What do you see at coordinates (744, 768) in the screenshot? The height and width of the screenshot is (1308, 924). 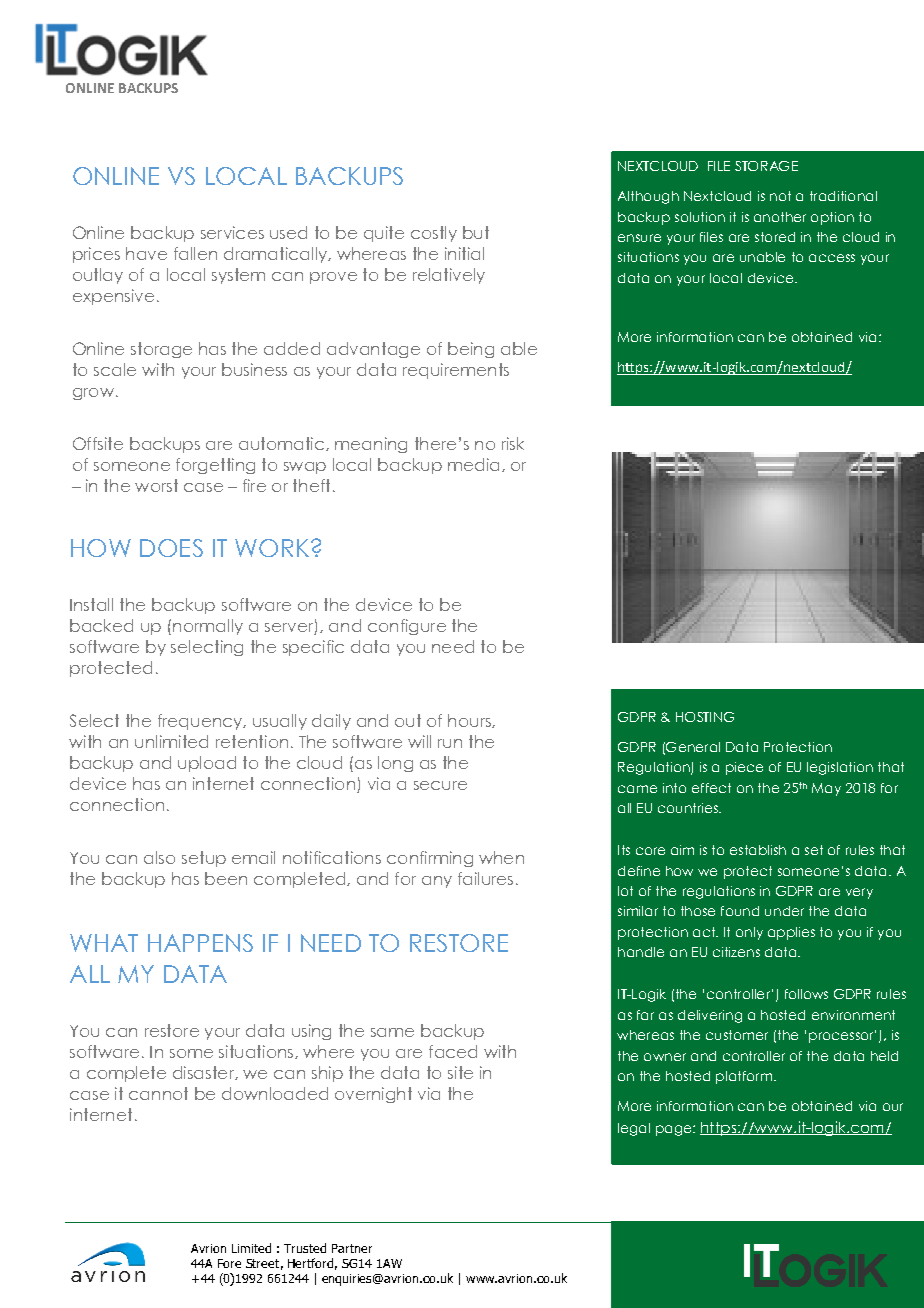 I see `piece` at bounding box center [744, 768].
